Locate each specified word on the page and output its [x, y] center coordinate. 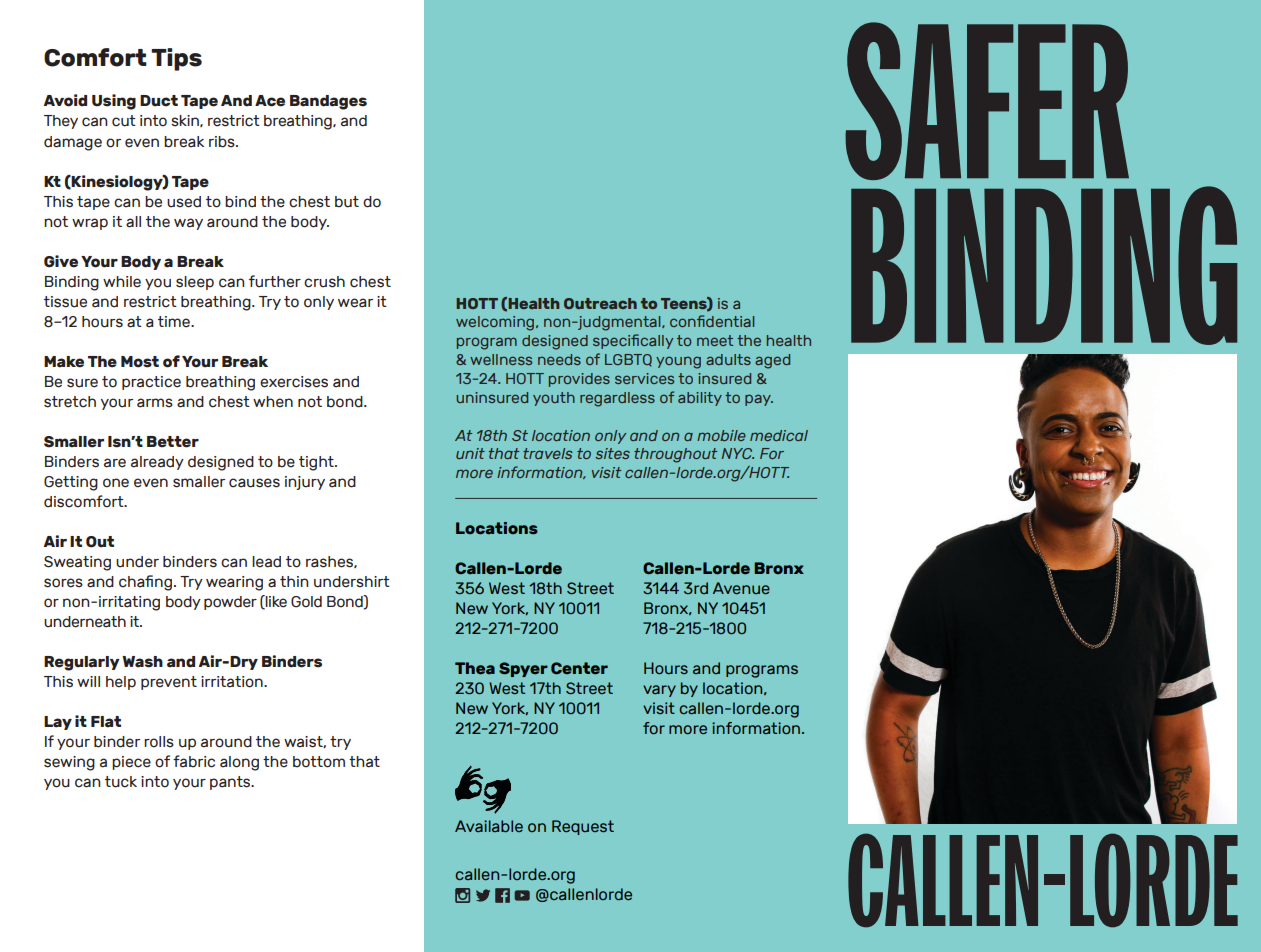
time [175, 322]
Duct [159, 101]
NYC [738, 453]
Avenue [741, 588]
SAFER [987, 101]
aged [772, 361]
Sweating [77, 563]
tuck [121, 782]
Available [489, 826]
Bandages [328, 102]
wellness [501, 359]
